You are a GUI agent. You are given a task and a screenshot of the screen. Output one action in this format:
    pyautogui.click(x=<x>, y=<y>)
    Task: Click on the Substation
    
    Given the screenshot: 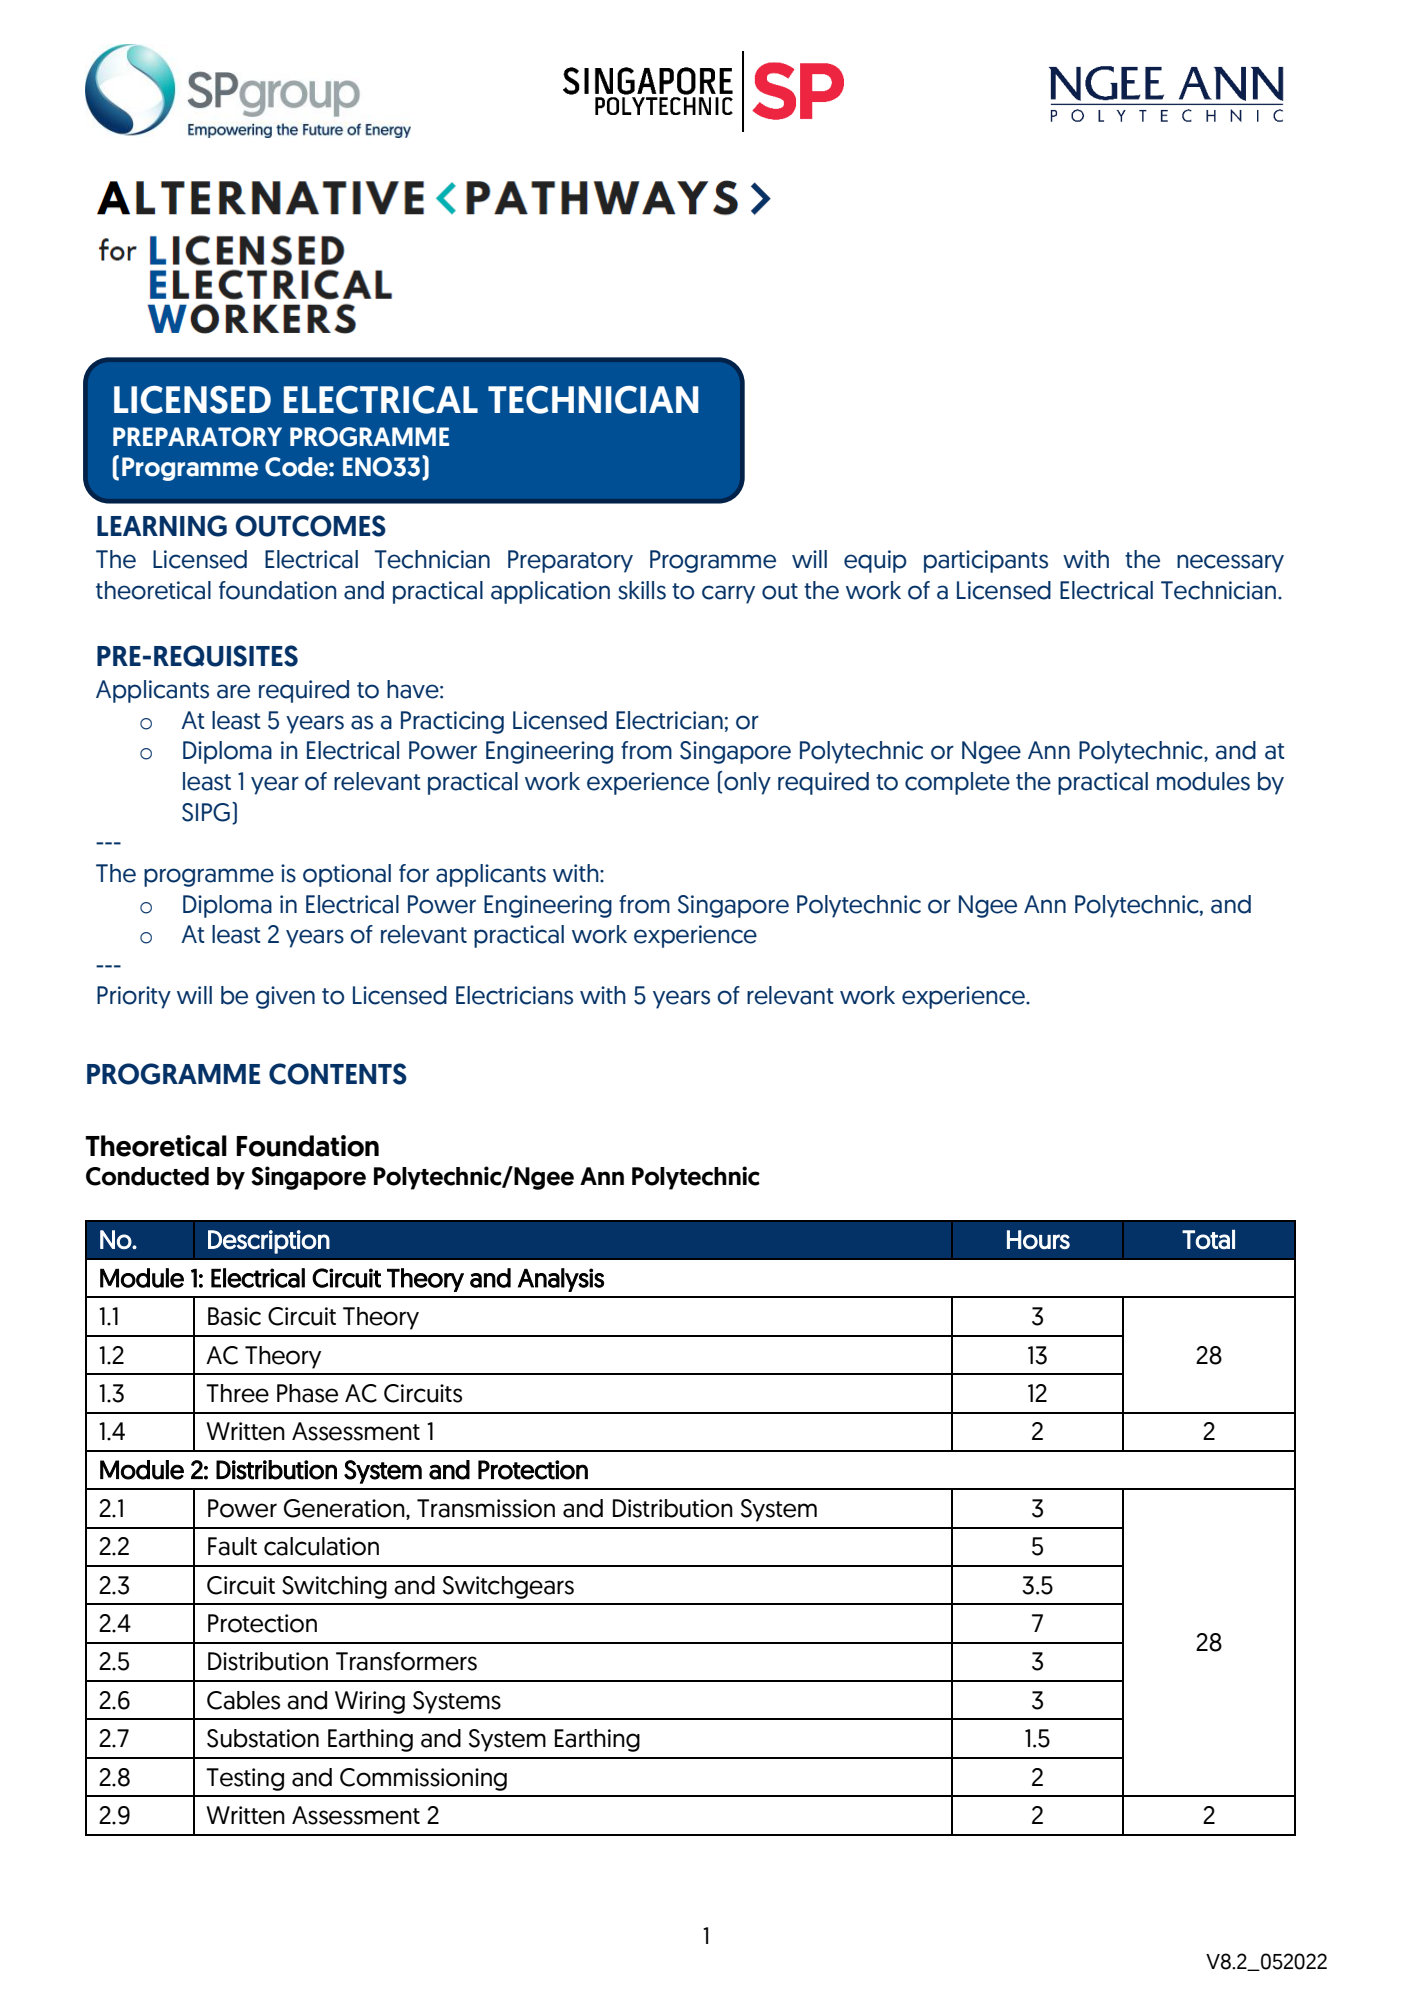 What is the action you would take?
    pyautogui.click(x=263, y=1738)
